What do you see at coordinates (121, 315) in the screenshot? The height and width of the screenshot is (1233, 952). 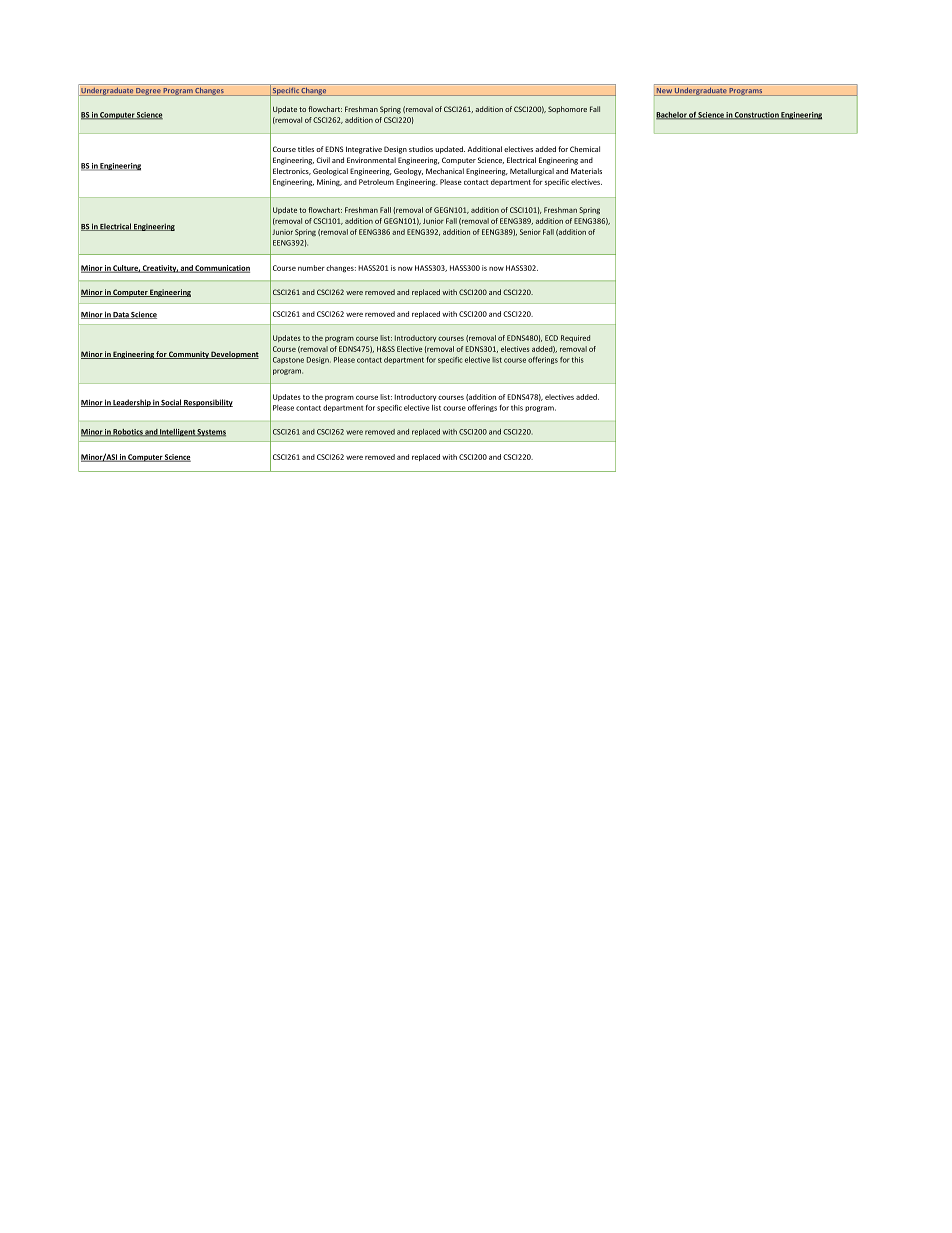 I see `Data` at bounding box center [121, 315].
